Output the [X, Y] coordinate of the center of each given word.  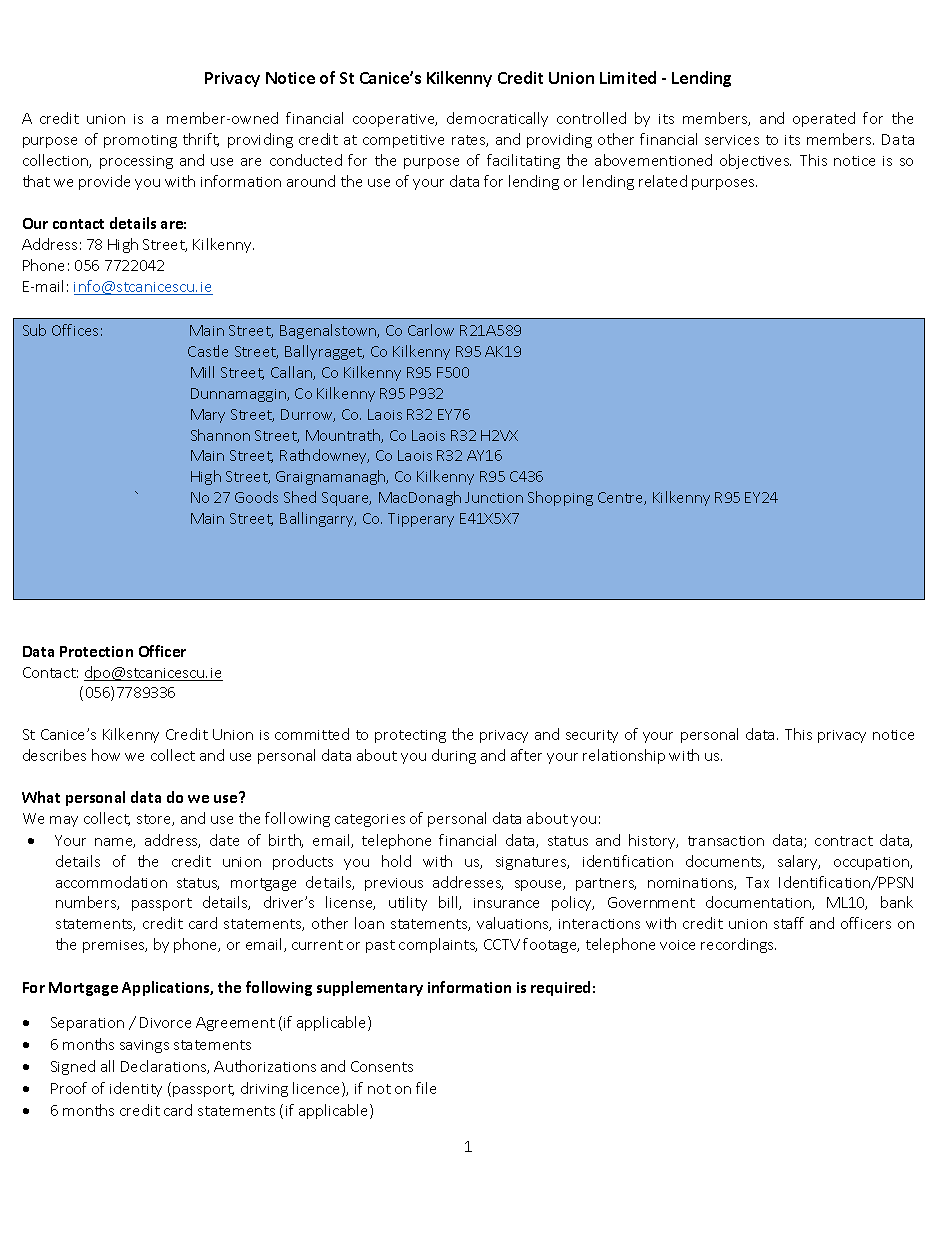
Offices [75, 330]
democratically [497, 119]
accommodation [111, 882]
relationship [624, 756]
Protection [96, 651]
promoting [140, 141]
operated [824, 119]
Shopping [560, 498]
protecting [410, 736]
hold [396, 861]
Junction [494, 497]
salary [799, 862]
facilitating [523, 161]
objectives [755, 161]
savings [144, 1046]
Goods [256, 497]
